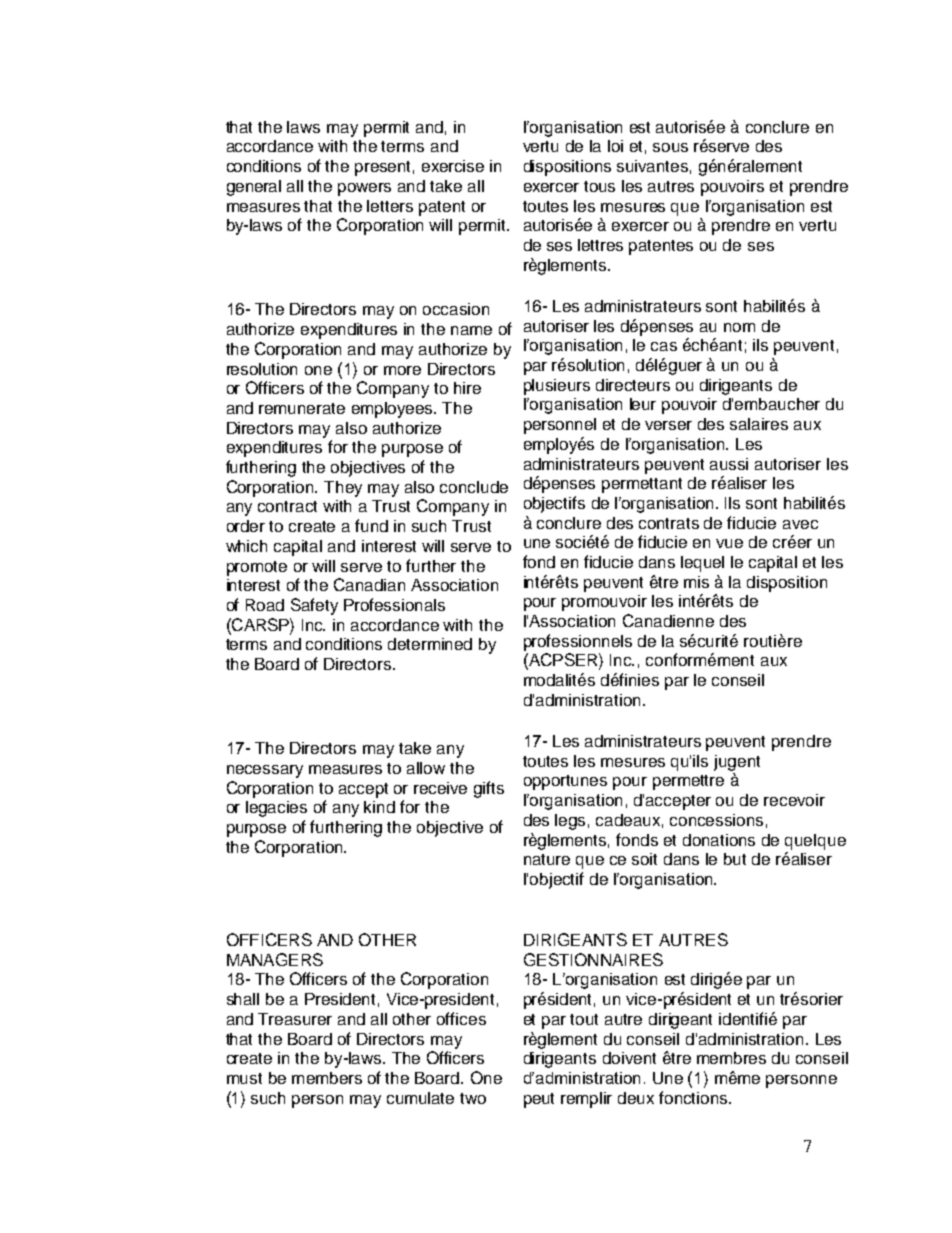 The height and width of the page is (1233, 952). What do you see at coordinates (731, 1058) in the page?
I see `membres` at bounding box center [731, 1058].
